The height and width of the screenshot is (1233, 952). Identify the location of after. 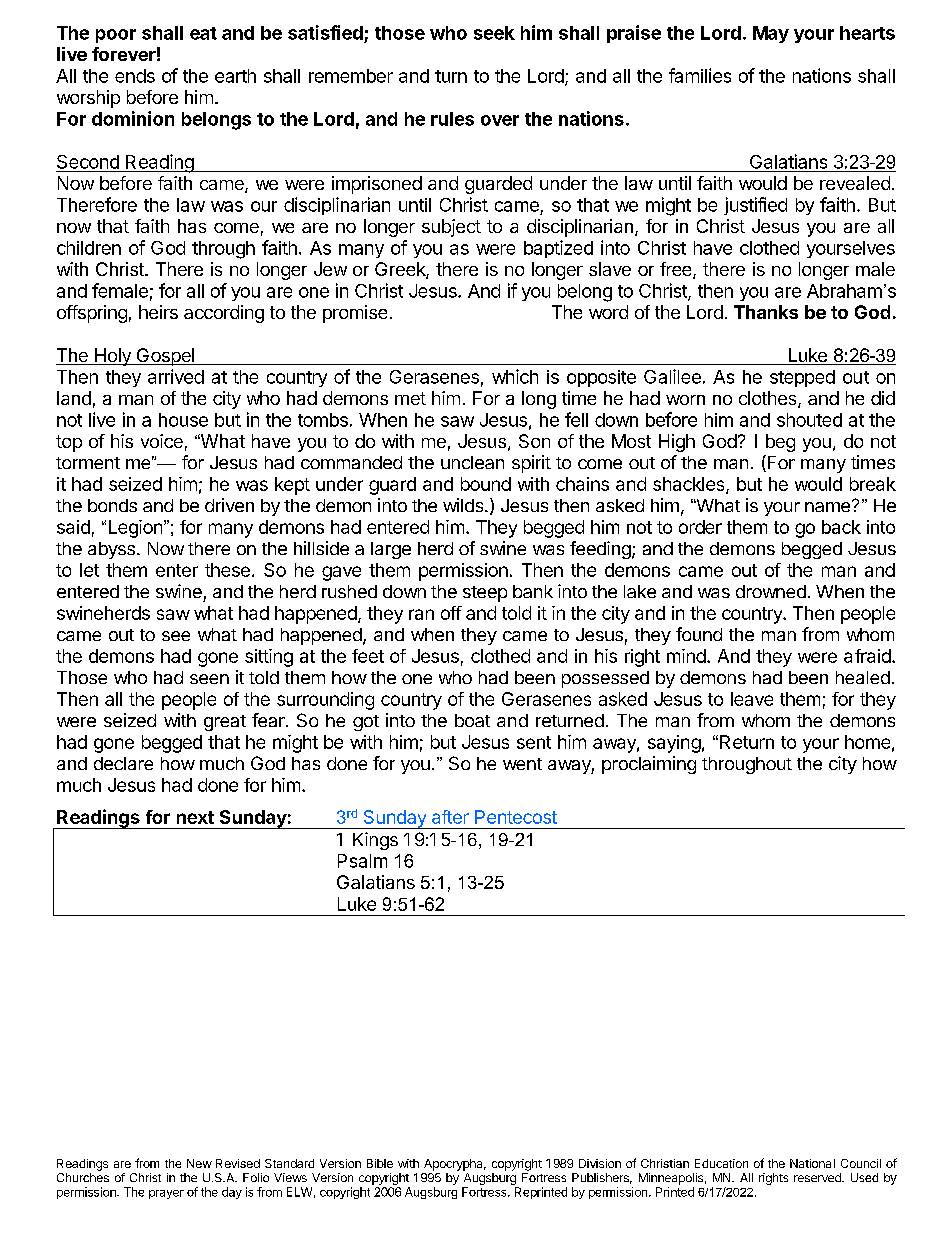
(450, 817).
